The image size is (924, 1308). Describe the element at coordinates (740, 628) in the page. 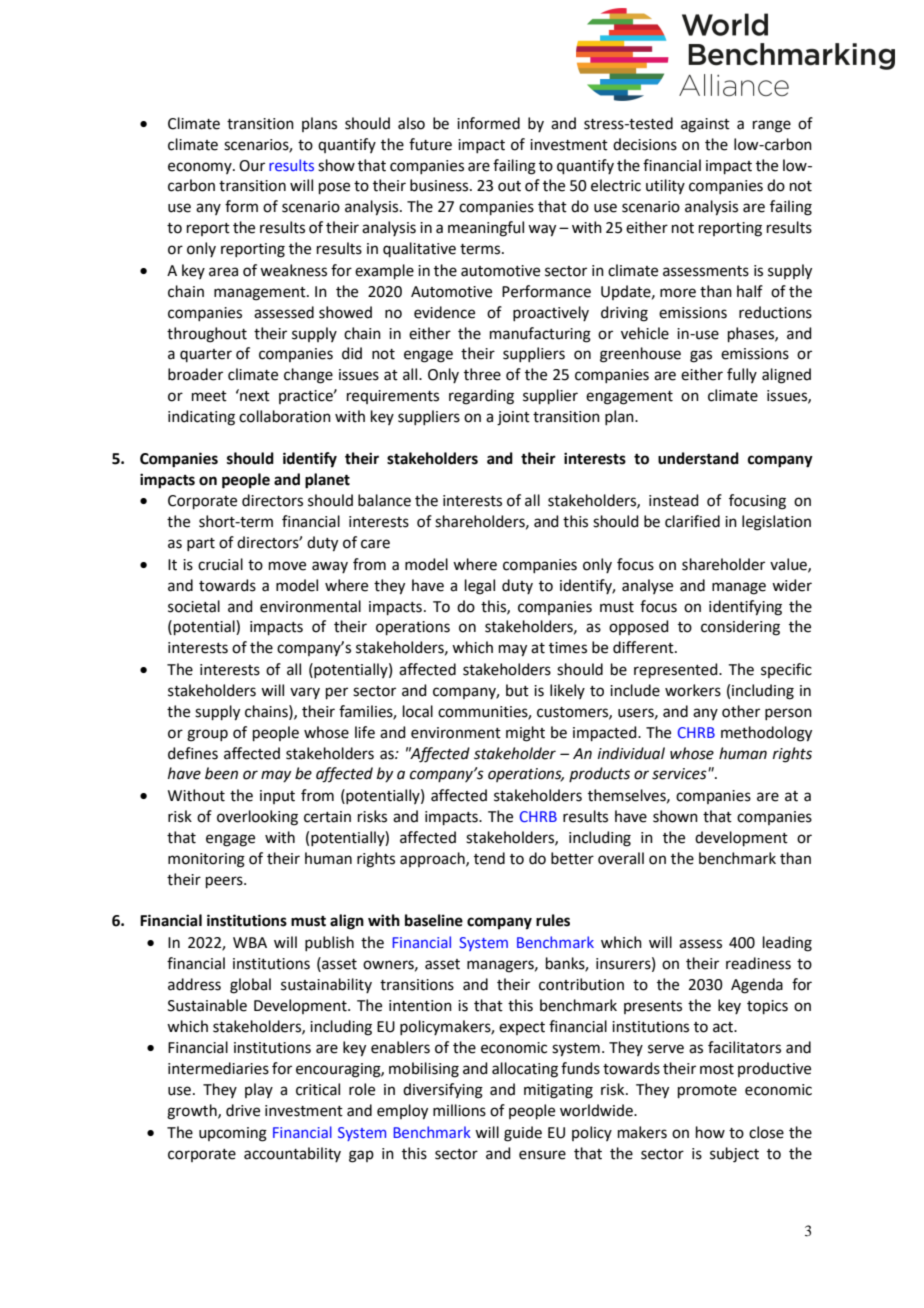

I see `considering` at that location.
